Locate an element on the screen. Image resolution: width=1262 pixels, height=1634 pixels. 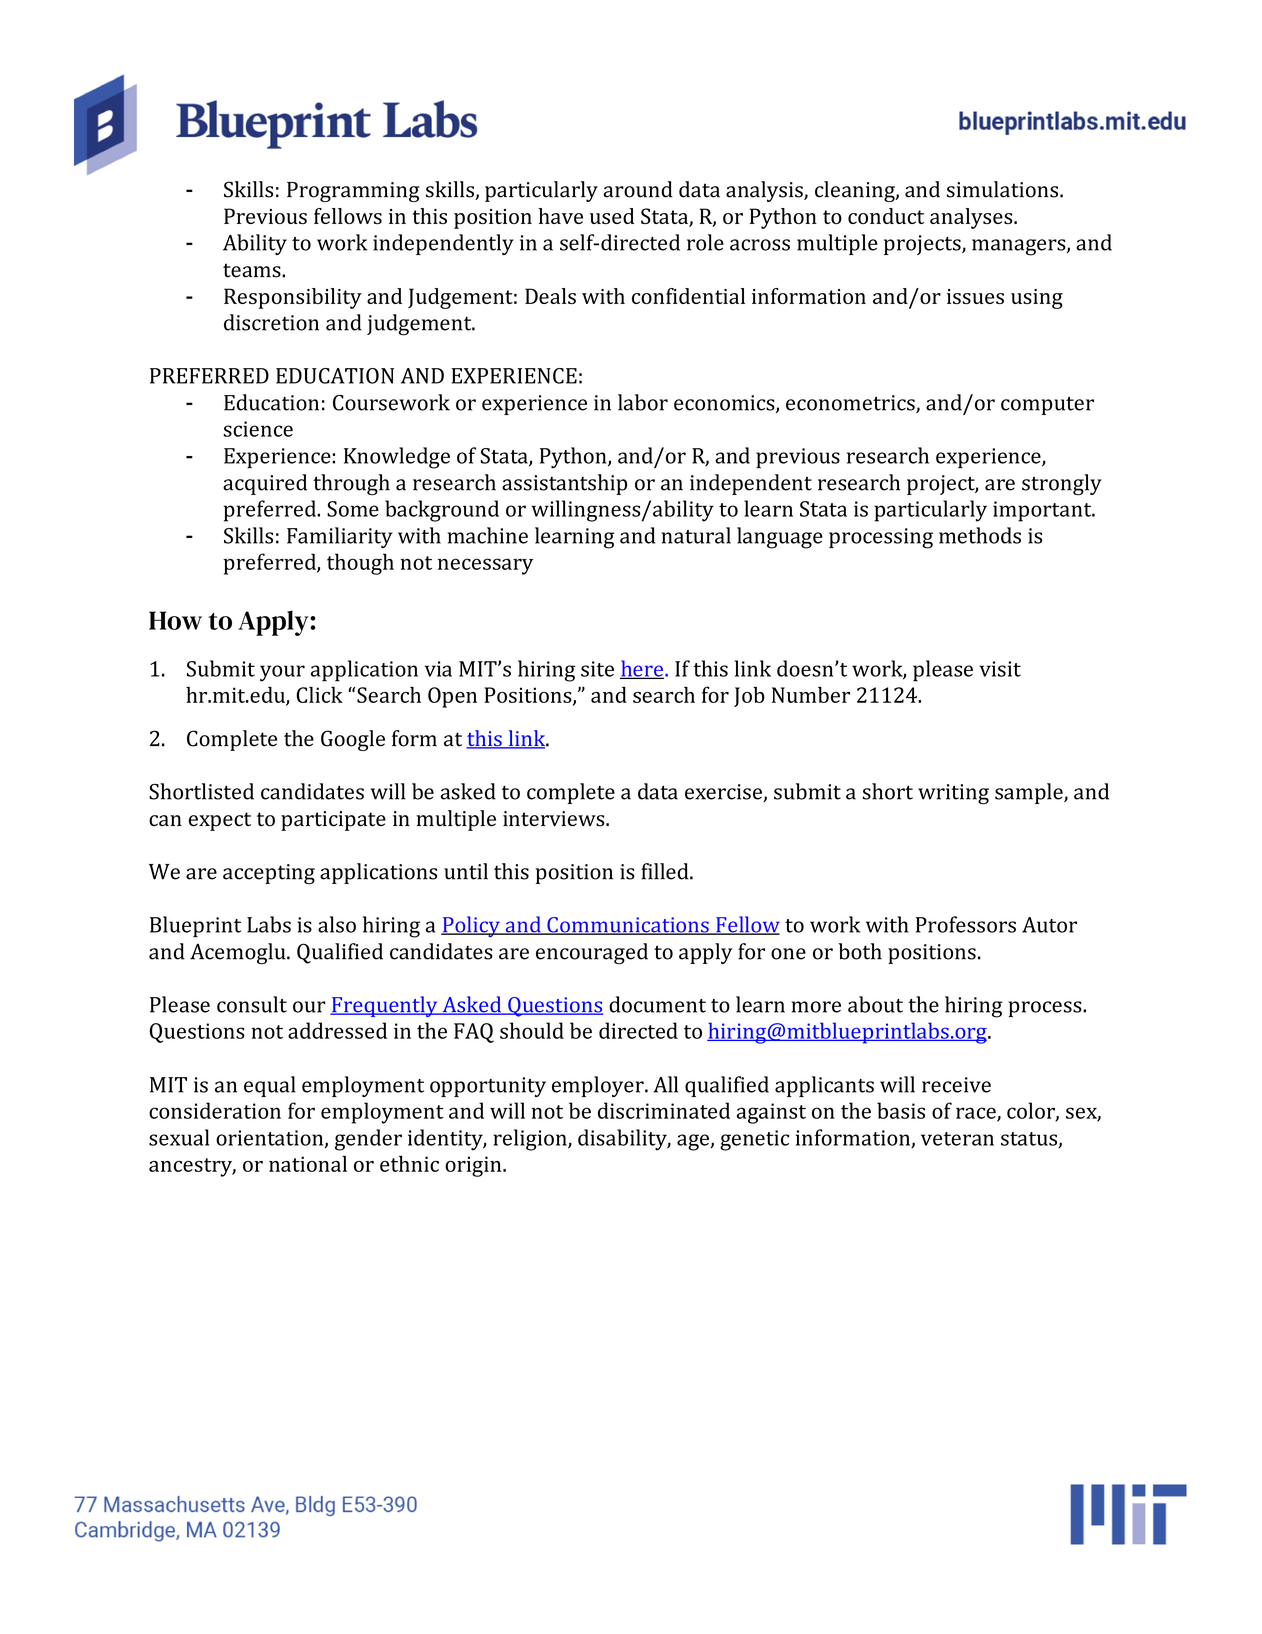
analyses is located at coordinates (972, 218).
